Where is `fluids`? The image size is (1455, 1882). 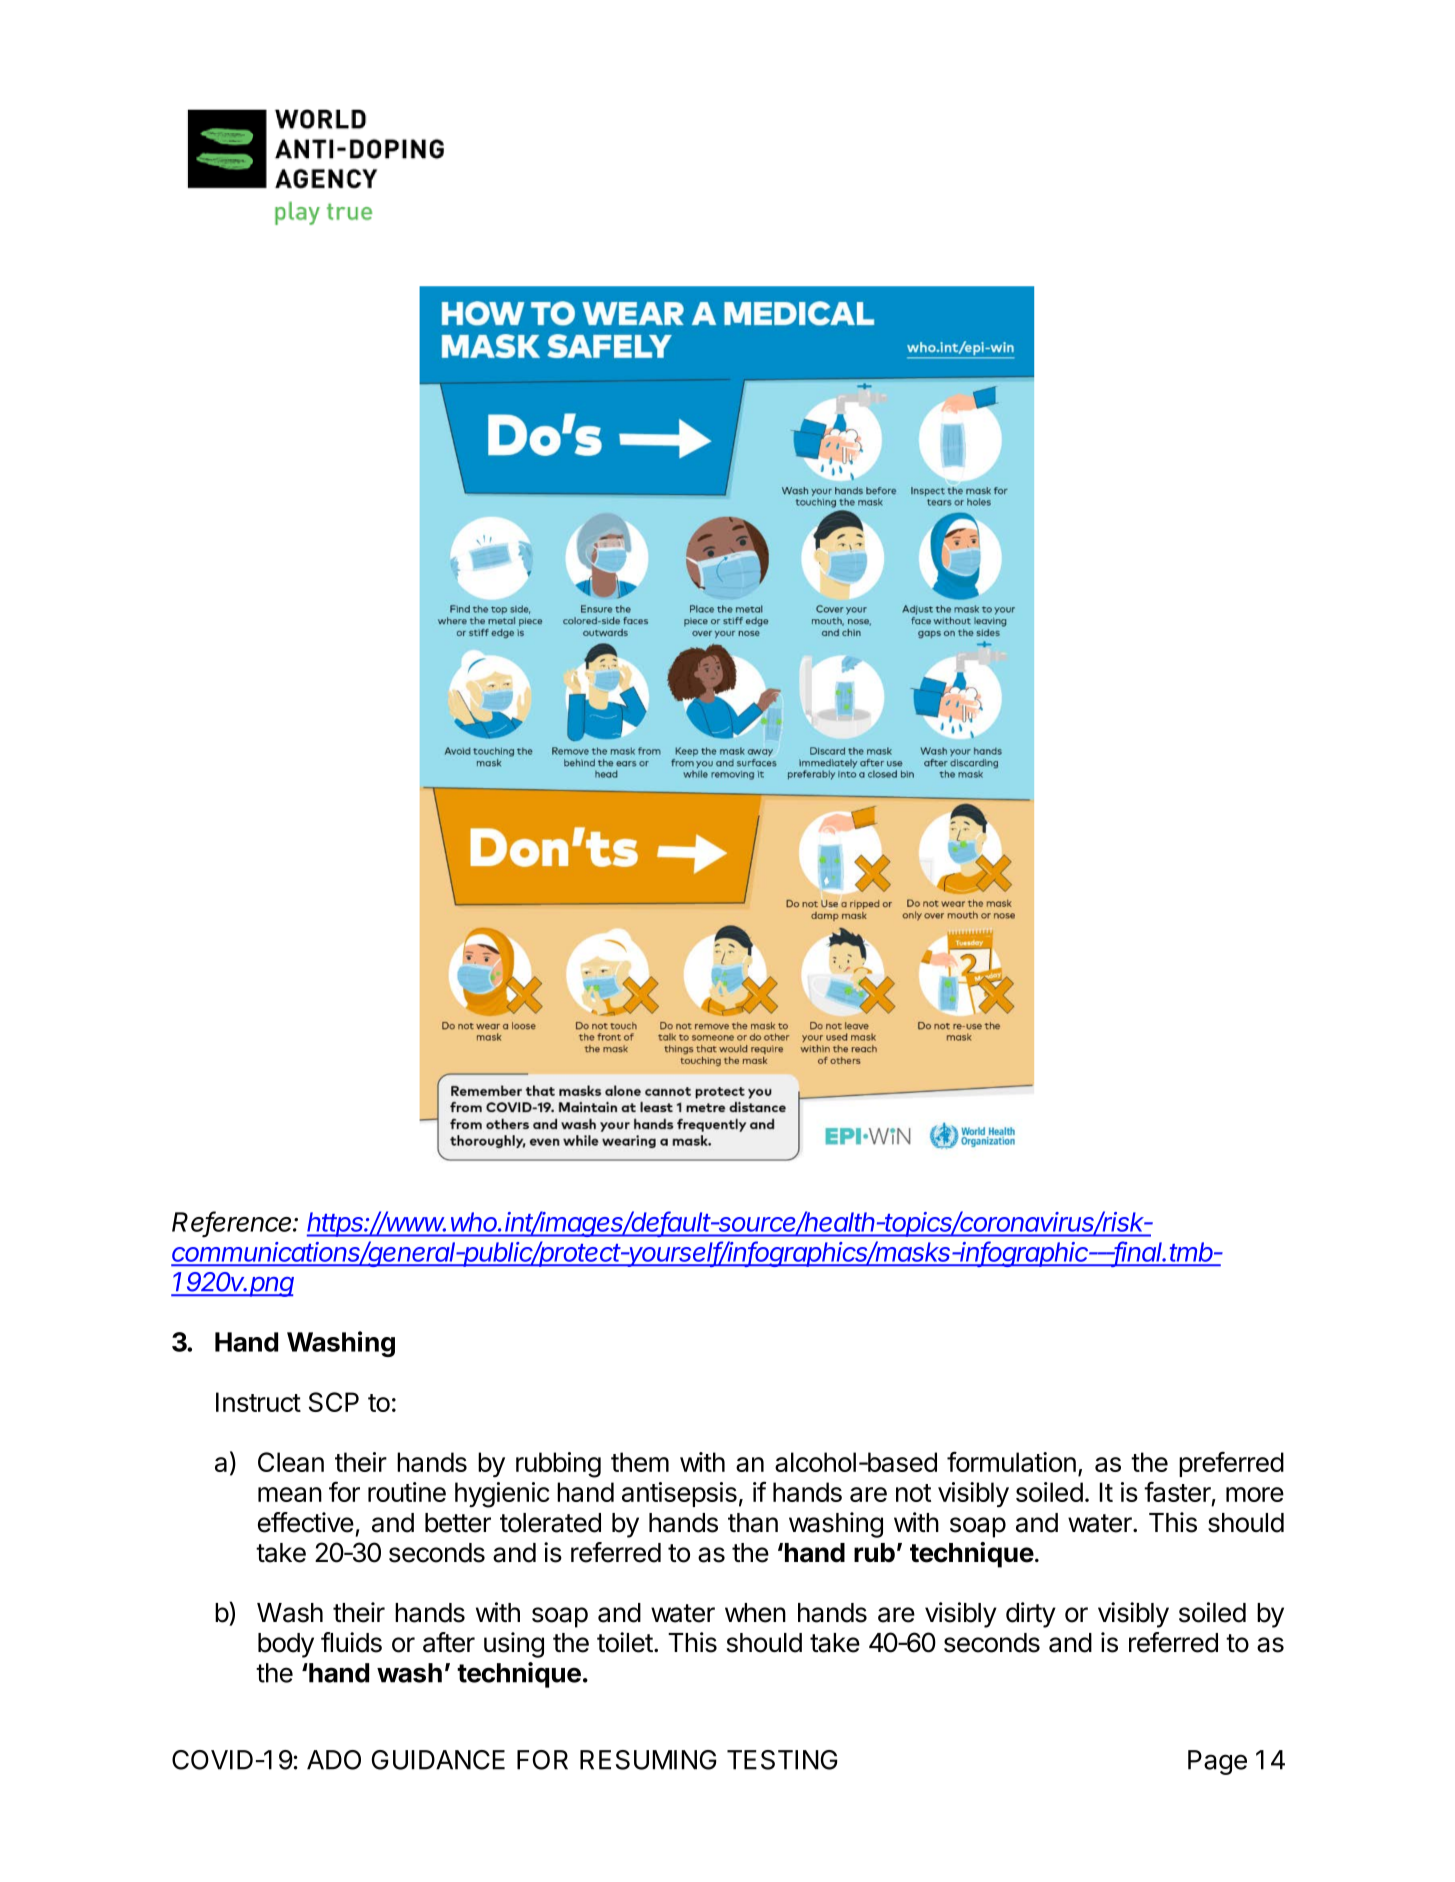 fluids is located at coordinates (351, 1642).
